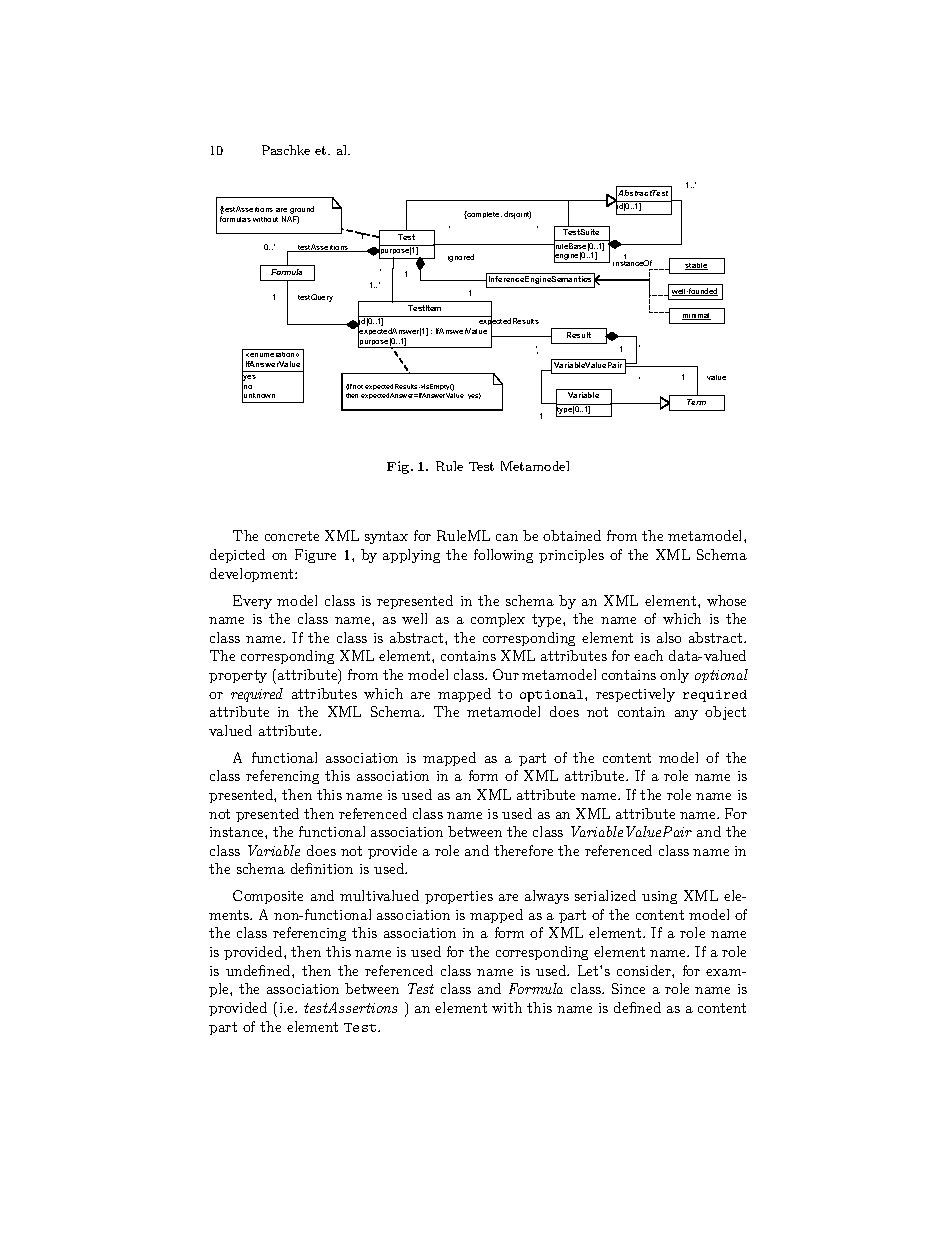 This screenshot has width=952, height=1233. I want to click on concrete, so click(292, 536).
